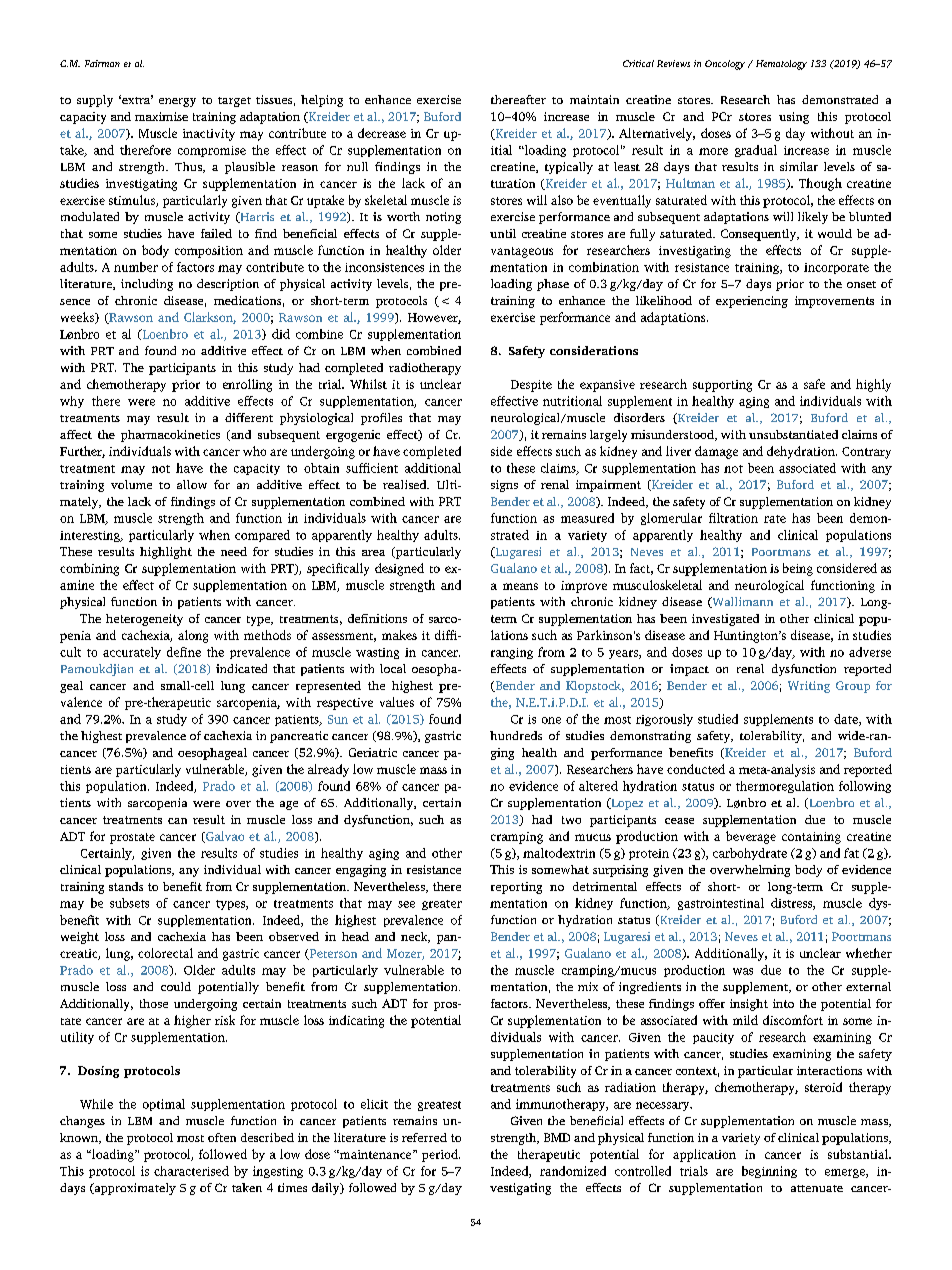 The width and height of the screenshot is (952, 1270). I want to click on investigated, so click(725, 620).
